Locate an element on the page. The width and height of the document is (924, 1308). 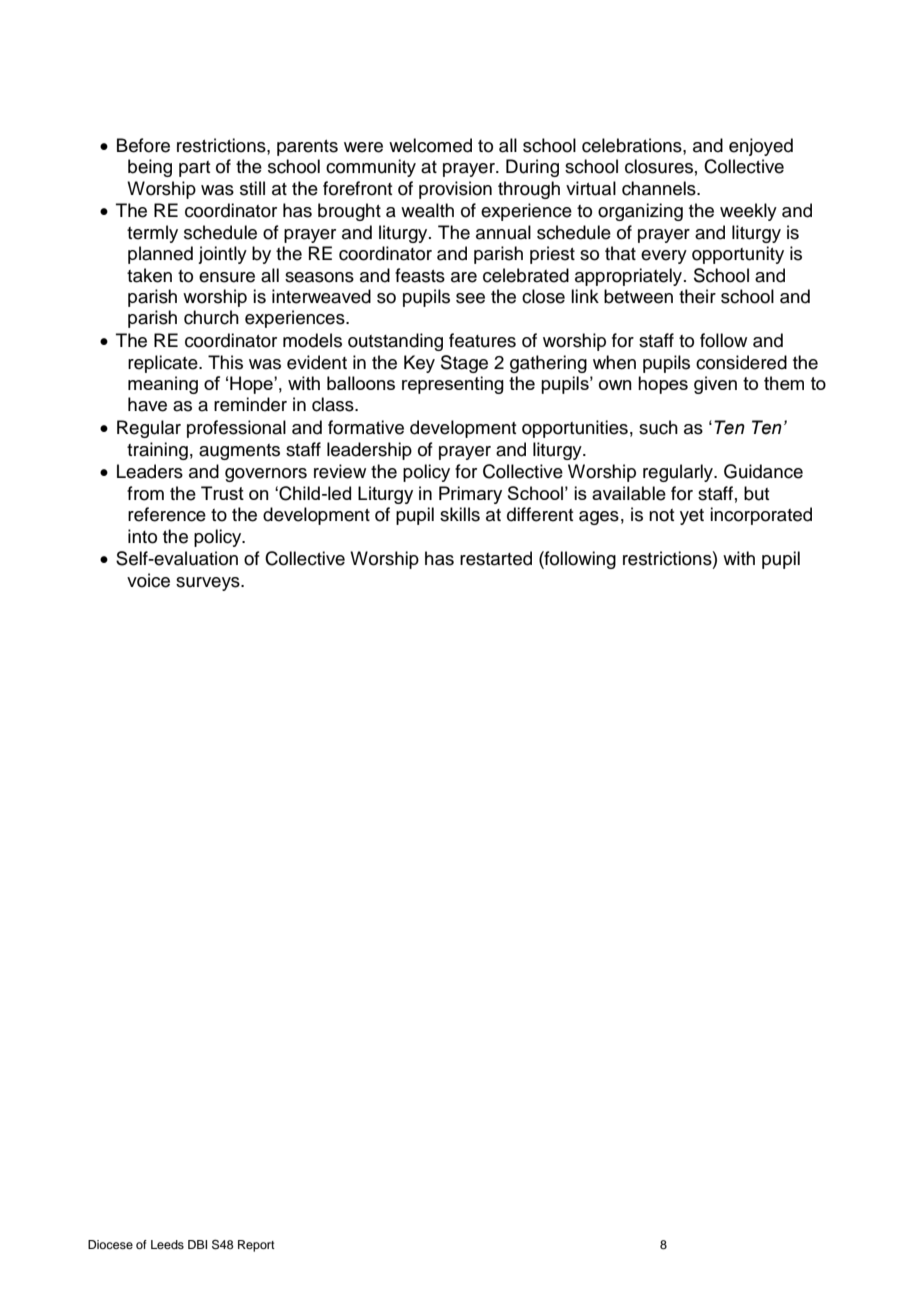
representing is located at coordinates (453, 385).
